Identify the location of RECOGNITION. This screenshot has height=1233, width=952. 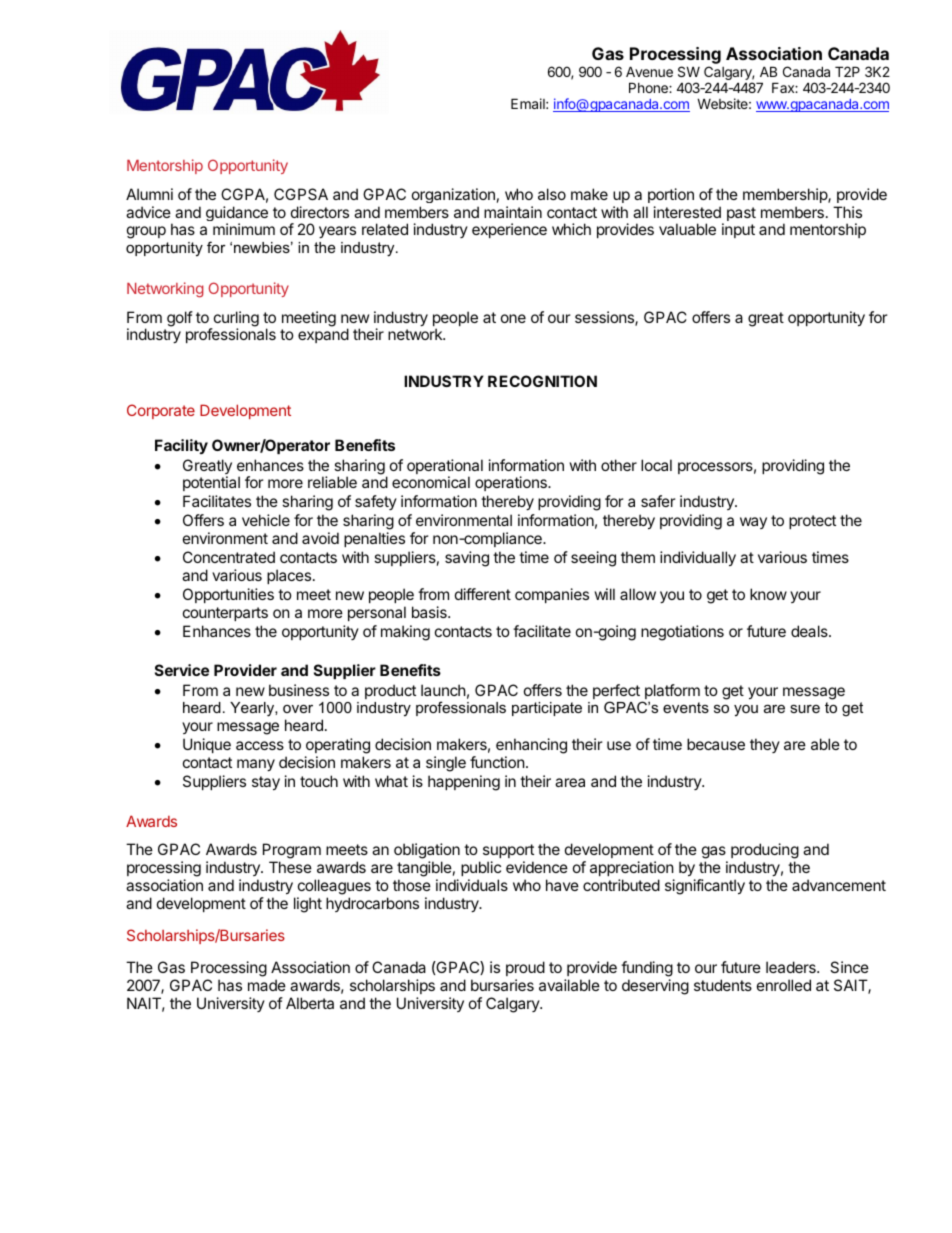
(542, 381).
